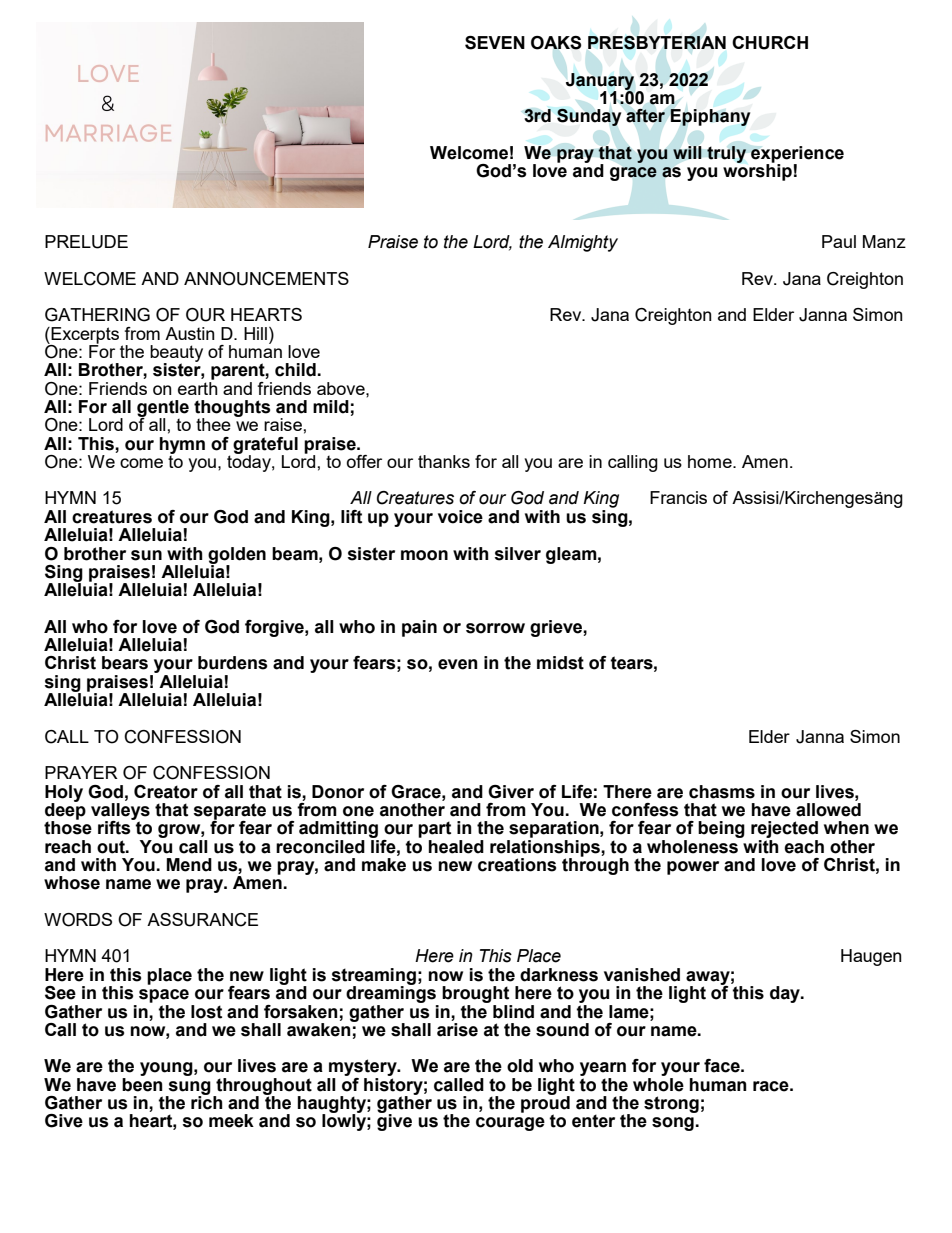 This screenshot has width=952, height=1233. What do you see at coordinates (510, 1124) in the screenshot?
I see `courage` at bounding box center [510, 1124].
